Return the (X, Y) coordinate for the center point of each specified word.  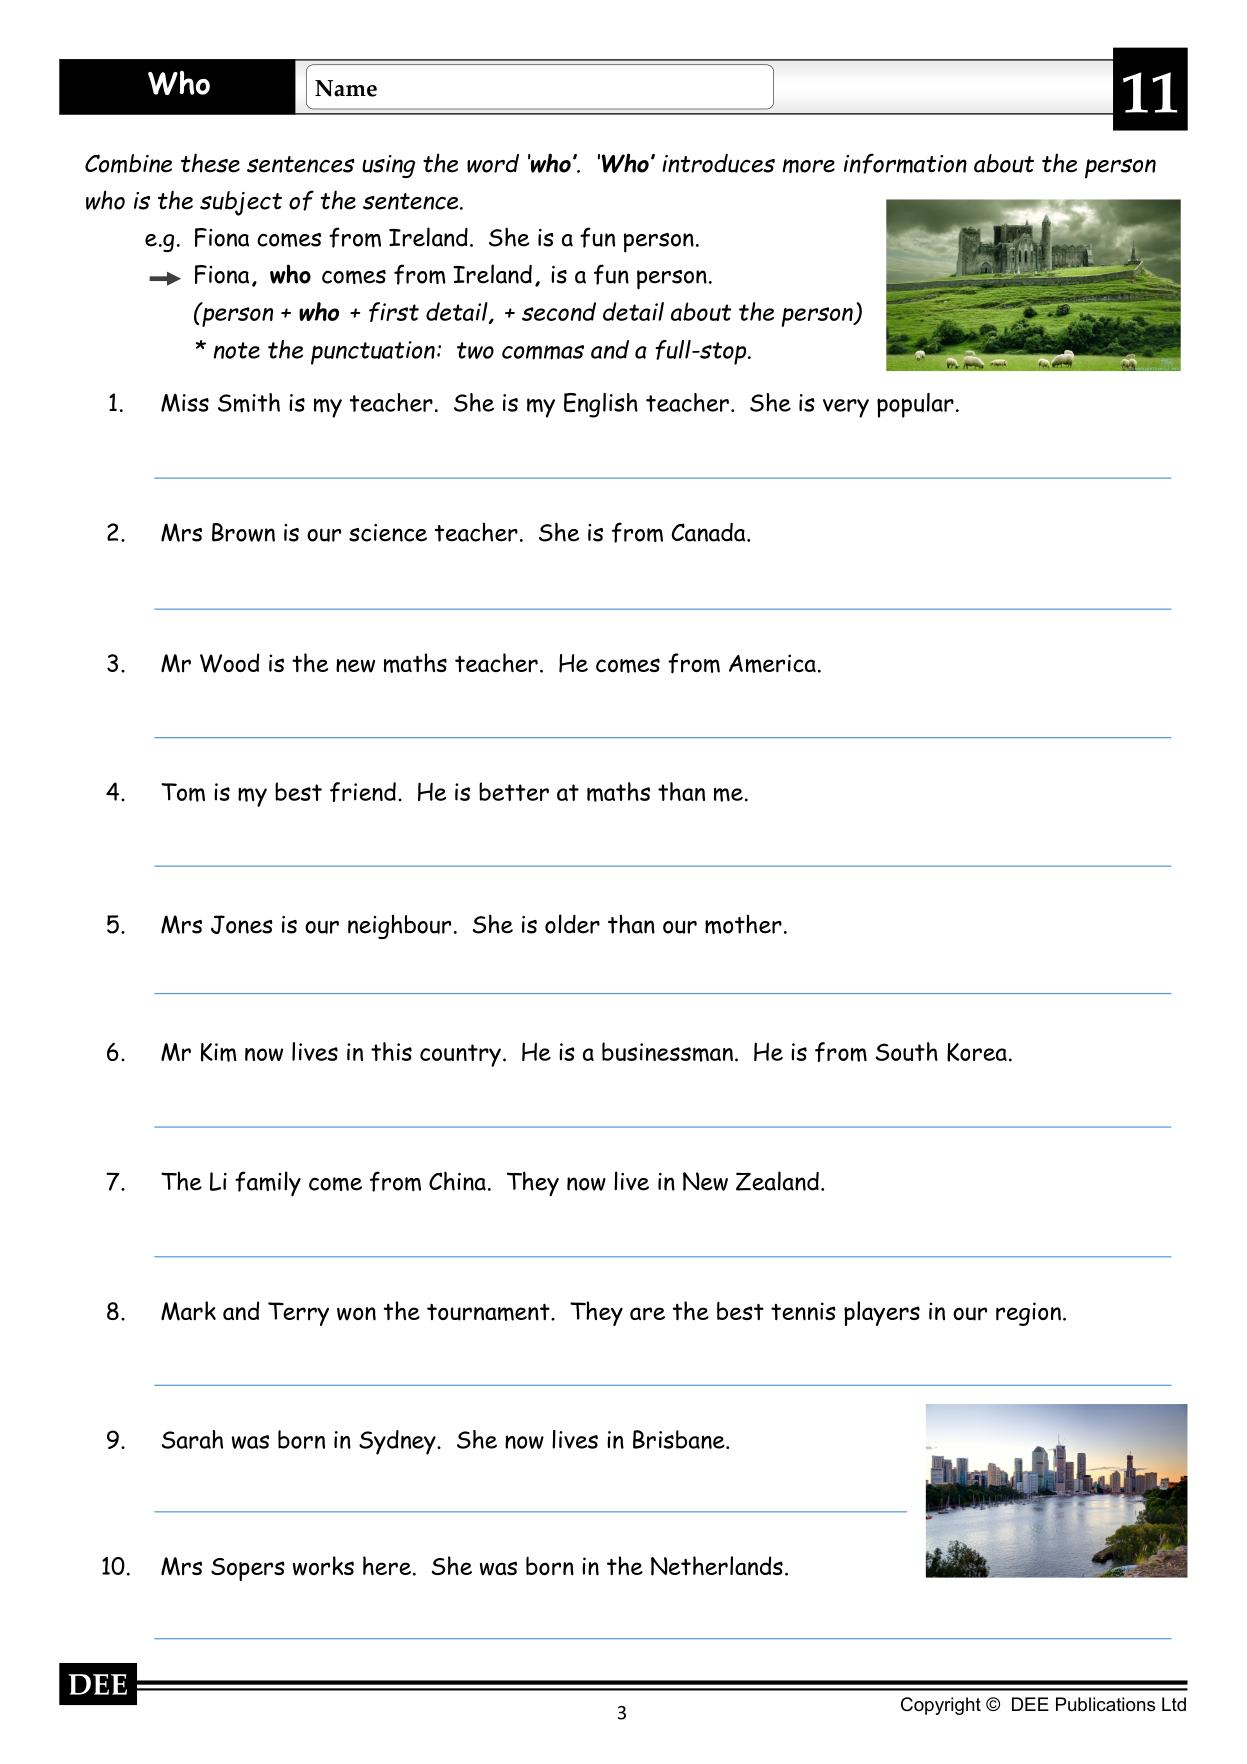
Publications (1105, 1704)
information (905, 163)
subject (241, 203)
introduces (718, 163)
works (323, 1566)
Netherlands (717, 1566)
